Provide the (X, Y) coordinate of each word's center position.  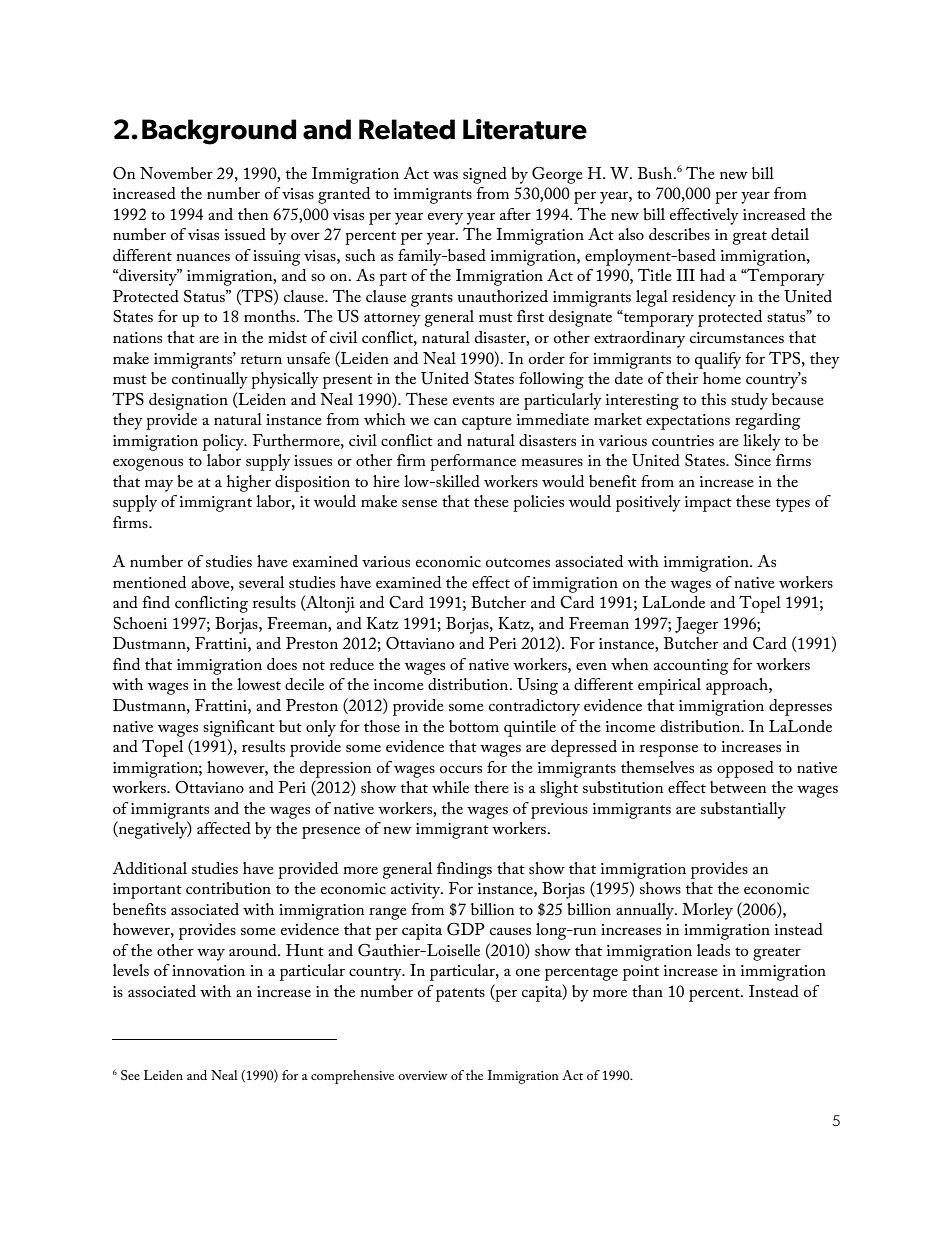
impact (708, 504)
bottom (474, 726)
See (130, 1075)
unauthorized (502, 296)
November (176, 173)
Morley (707, 911)
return (261, 359)
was (445, 175)
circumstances (737, 337)
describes (679, 234)
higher (249, 483)
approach (738, 686)
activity (417, 891)
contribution (228, 888)
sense (419, 503)
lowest (259, 684)
